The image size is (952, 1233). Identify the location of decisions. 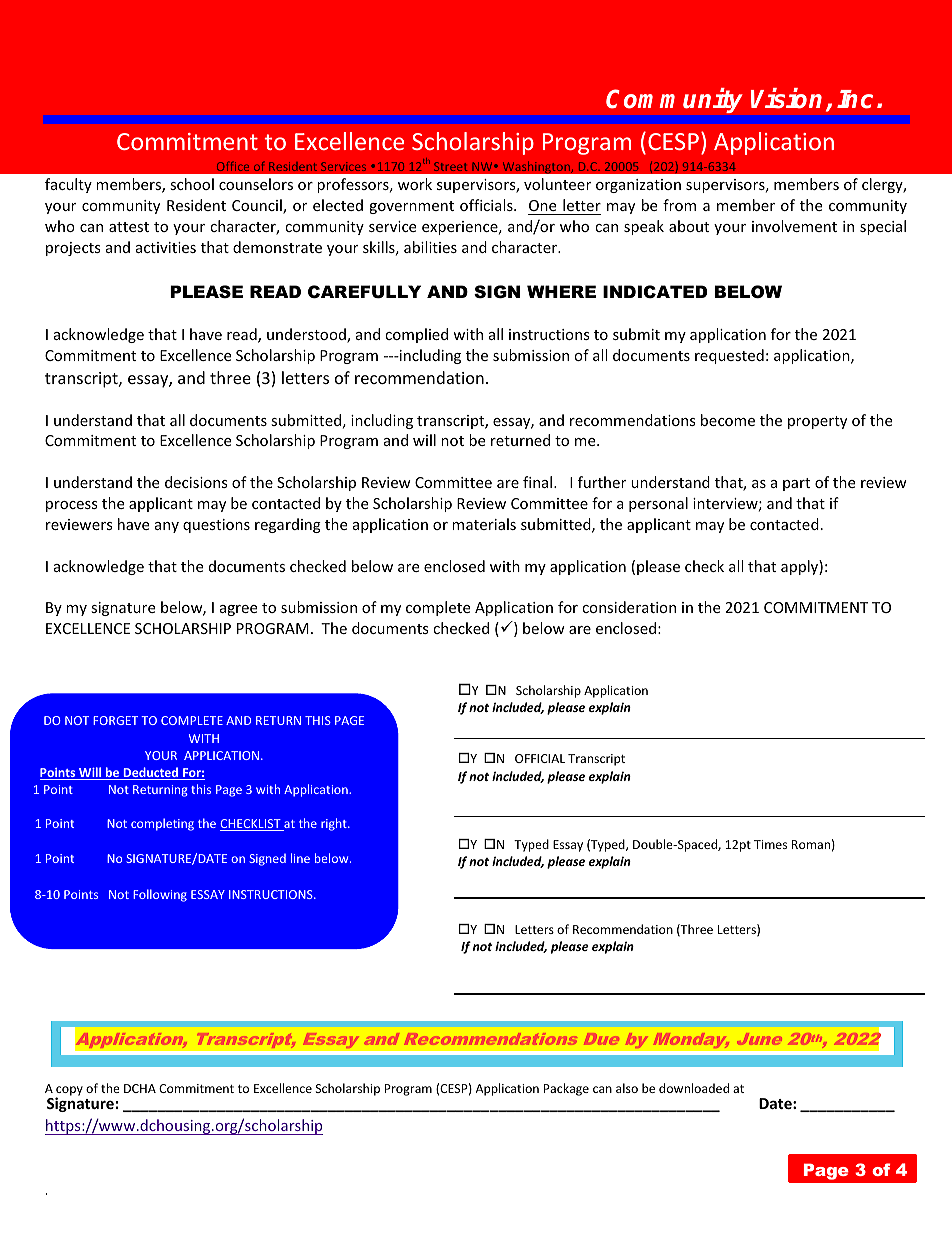
(196, 482).
